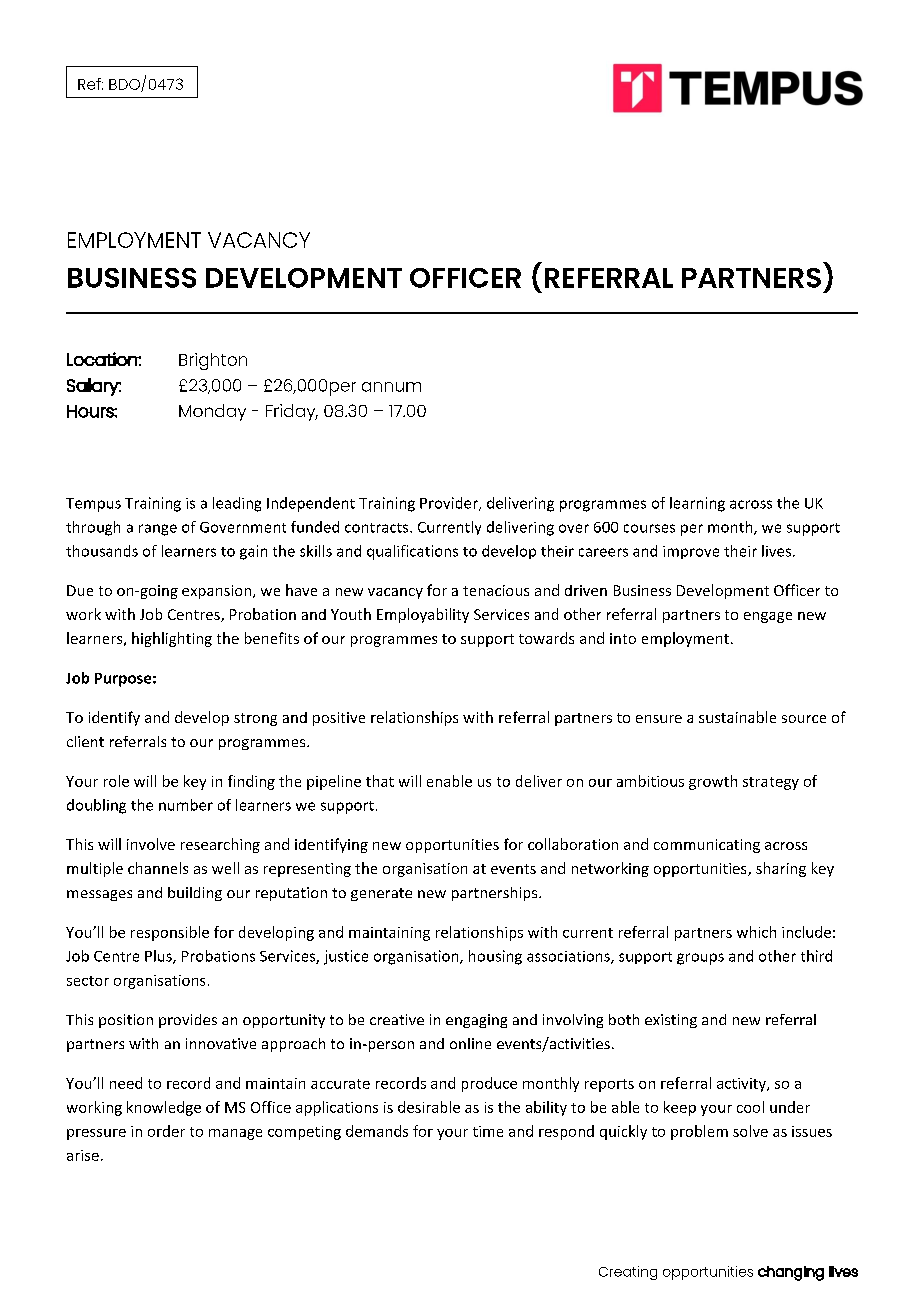 The image size is (924, 1308). What do you see at coordinates (186, 805) in the screenshot?
I see `number` at bounding box center [186, 805].
